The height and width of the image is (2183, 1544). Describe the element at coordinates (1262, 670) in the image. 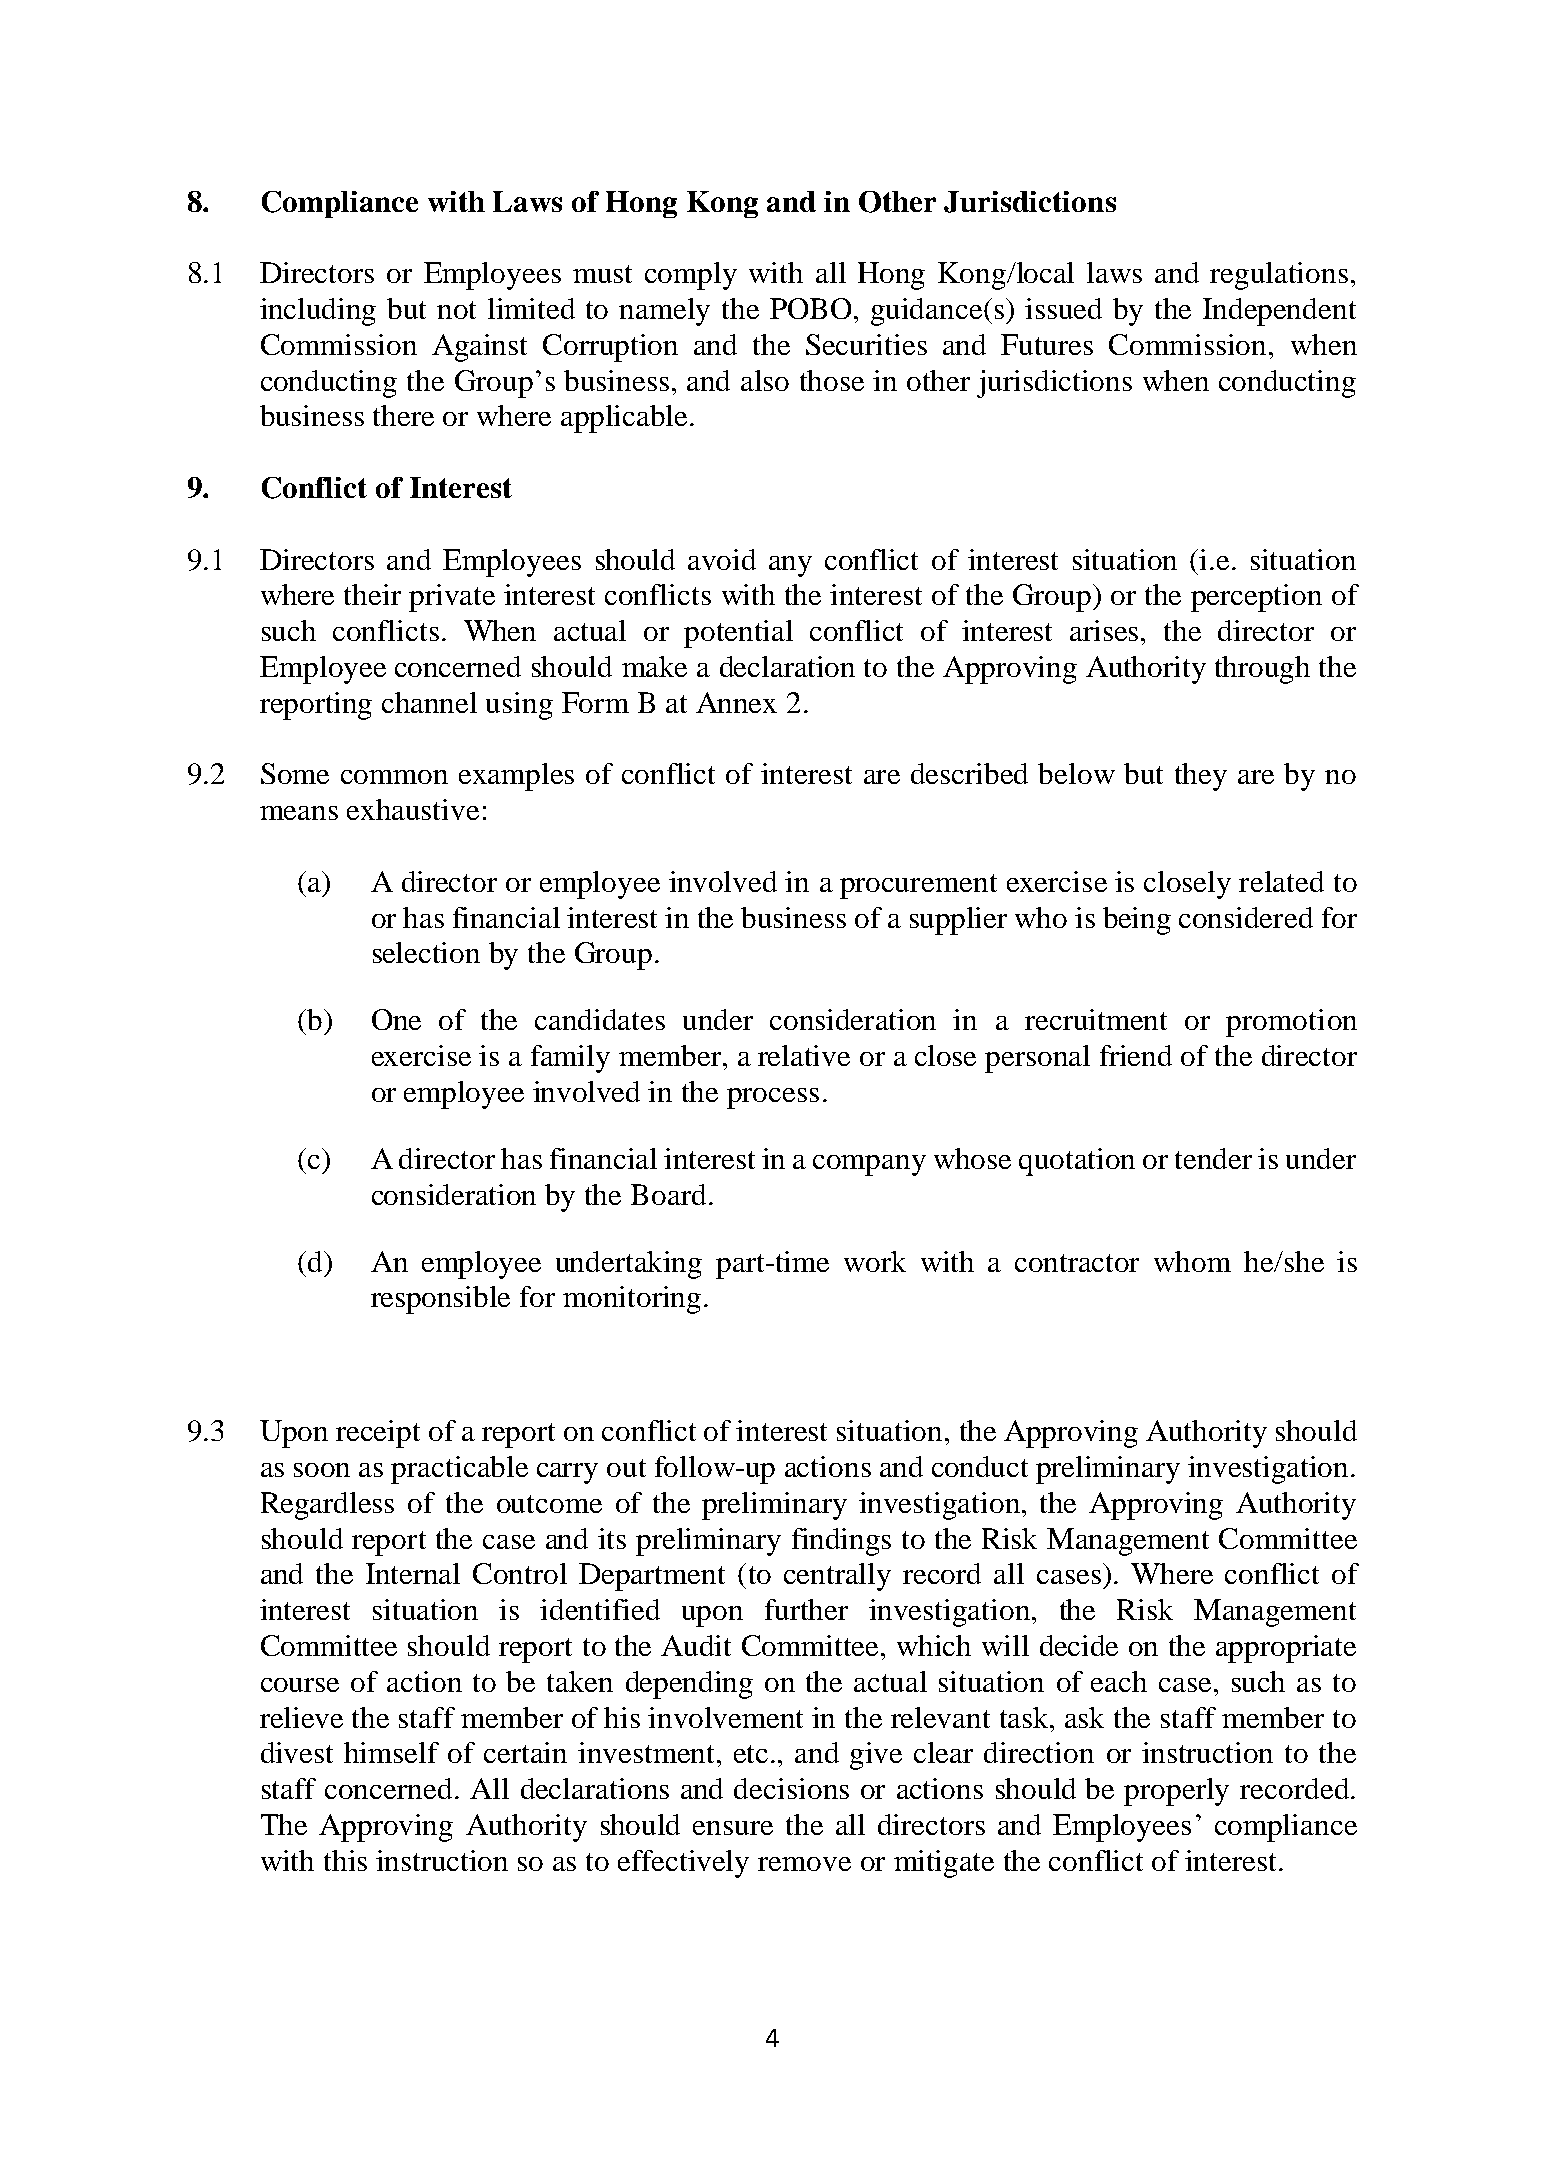

I see `through` at that location.
